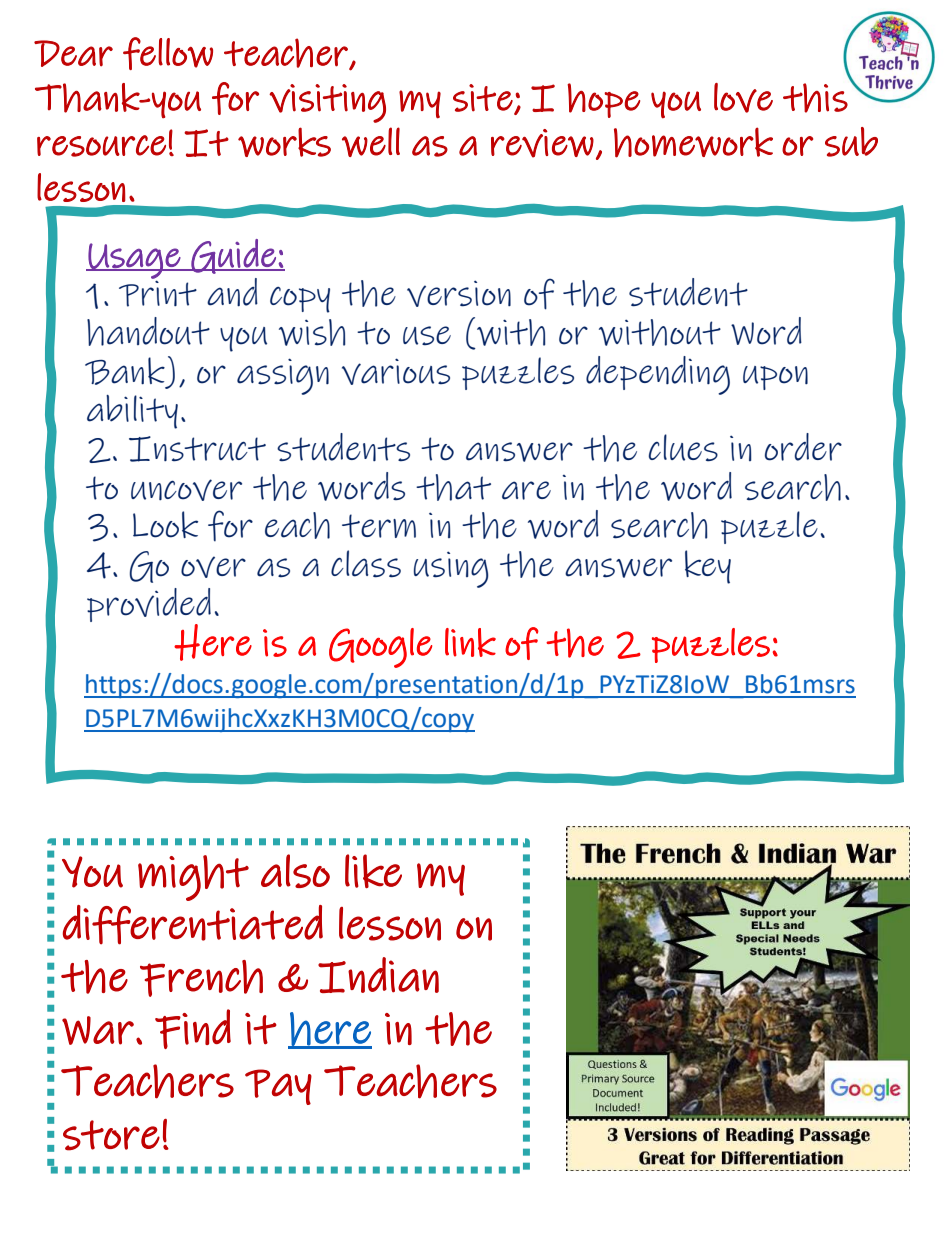 The image size is (952, 1233). Describe the element at coordinates (708, 567) in the page. I see `key` at that location.
